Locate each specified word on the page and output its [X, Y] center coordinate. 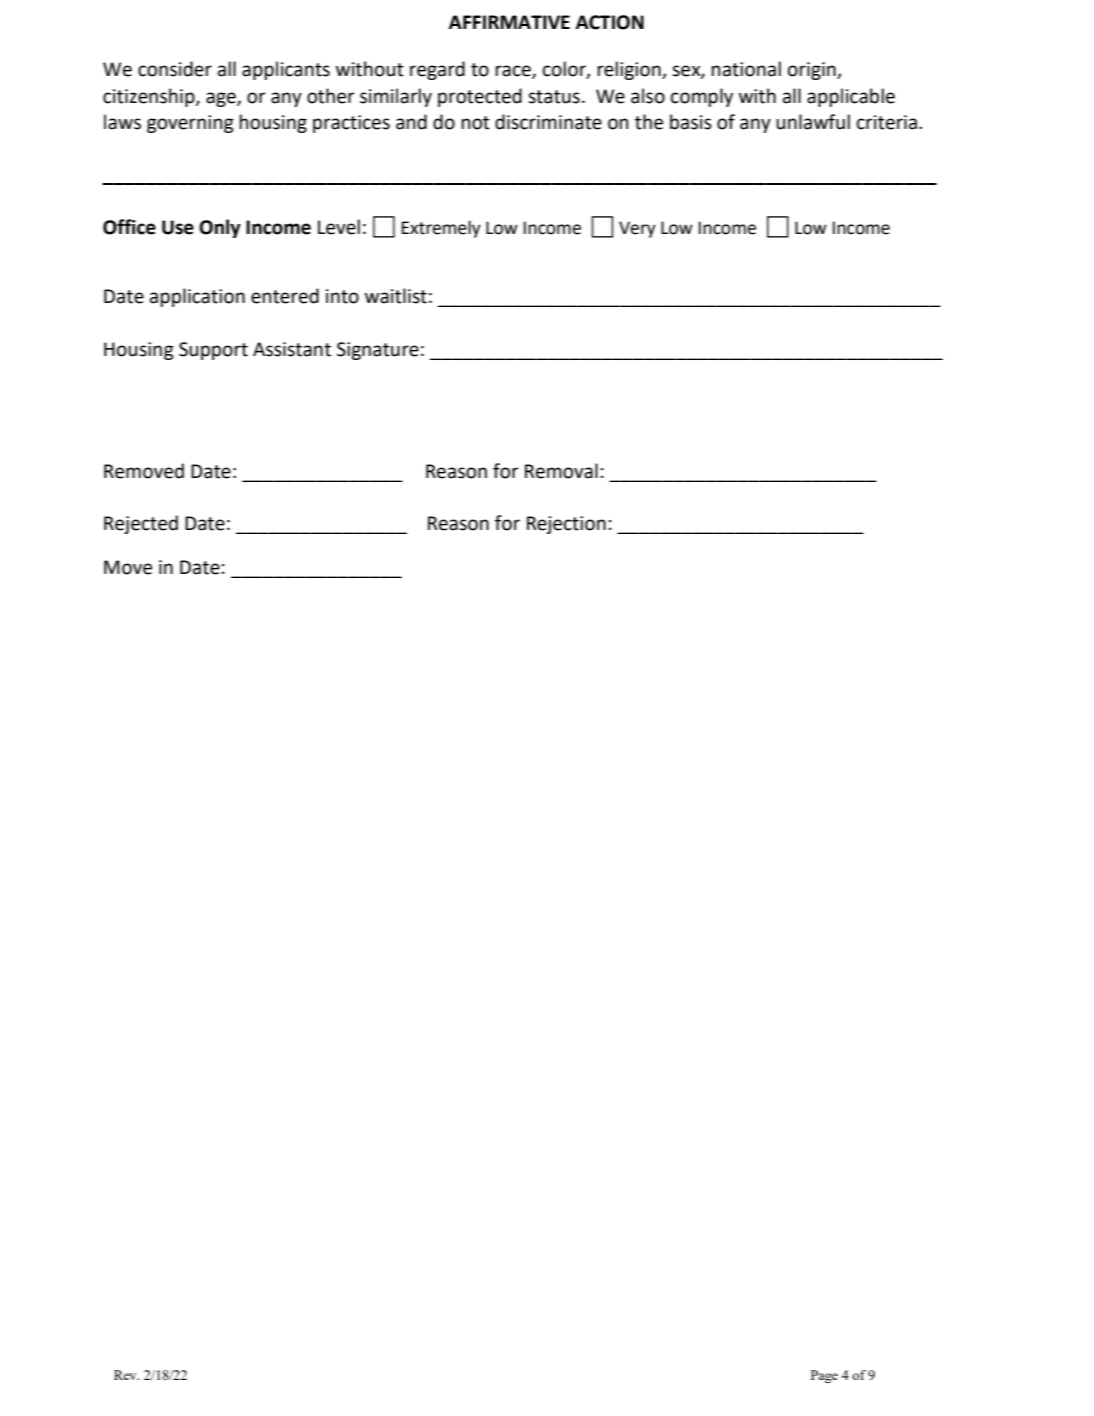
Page [824, 1376]
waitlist [396, 296]
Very [637, 229]
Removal [561, 471]
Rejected [141, 524]
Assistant [292, 349]
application [197, 297]
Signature [378, 351]
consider [175, 69]
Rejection [566, 525]
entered [285, 296]
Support [213, 351]
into [342, 296]
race [514, 72]
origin [813, 71]
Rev [126, 1375]
